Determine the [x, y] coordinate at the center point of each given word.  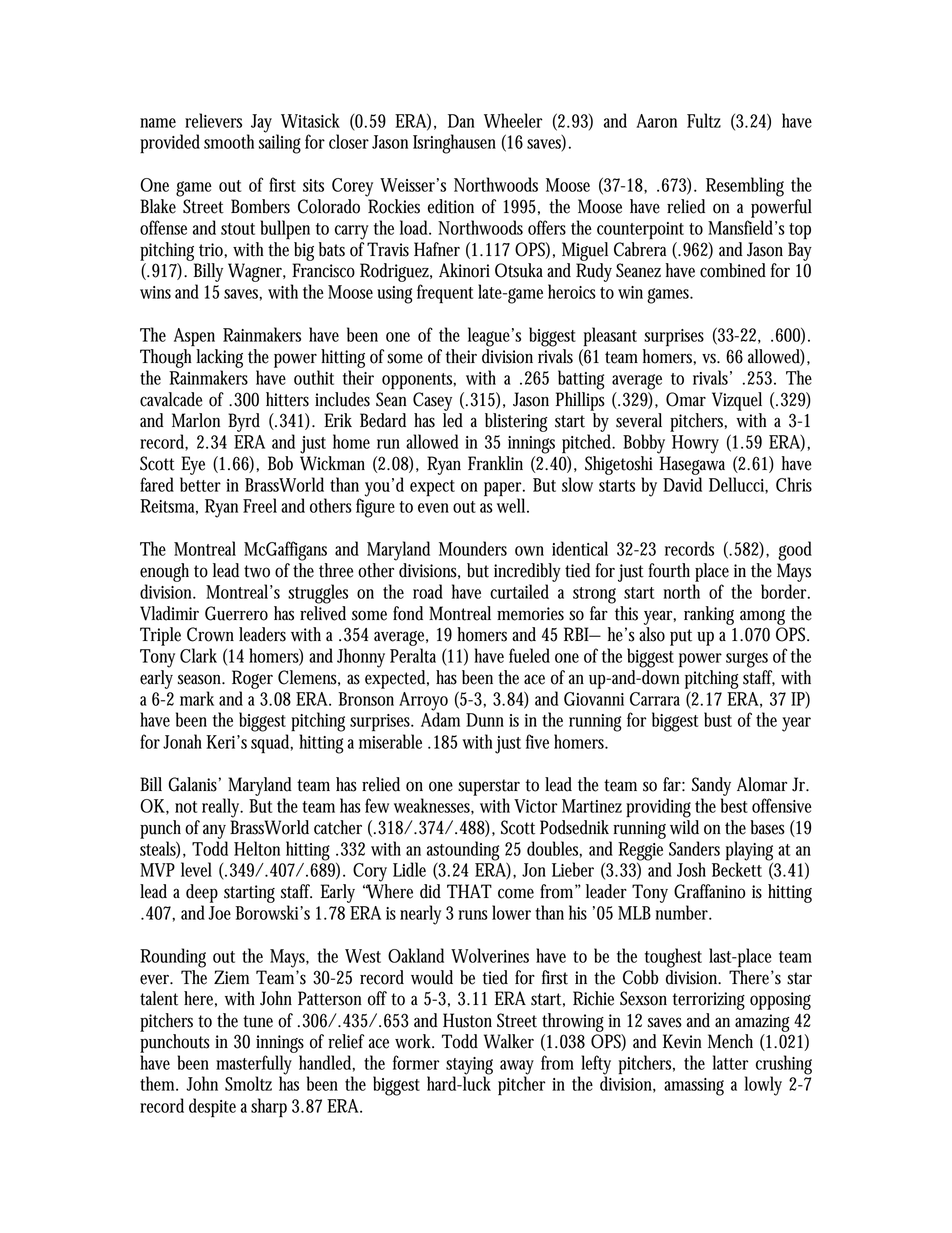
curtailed [519, 591]
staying [469, 1067]
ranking [709, 615]
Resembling [745, 187]
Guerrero [236, 613]
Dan [461, 121]
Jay [264, 124]
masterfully [254, 1066]
